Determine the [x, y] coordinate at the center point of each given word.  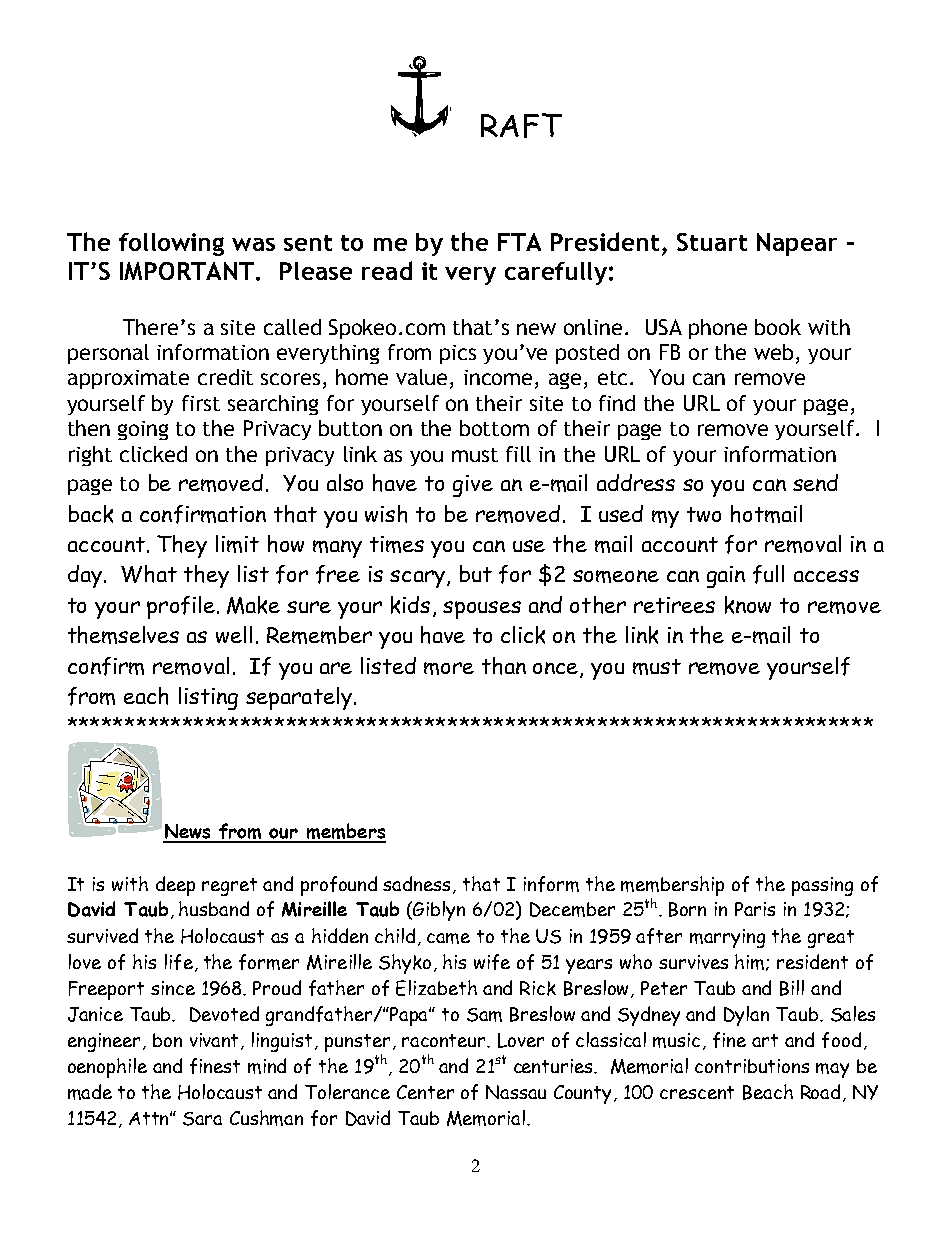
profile [181, 607]
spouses [482, 610]
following [171, 244]
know [748, 605]
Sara [202, 1119]
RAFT [521, 125]
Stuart [712, 242]
